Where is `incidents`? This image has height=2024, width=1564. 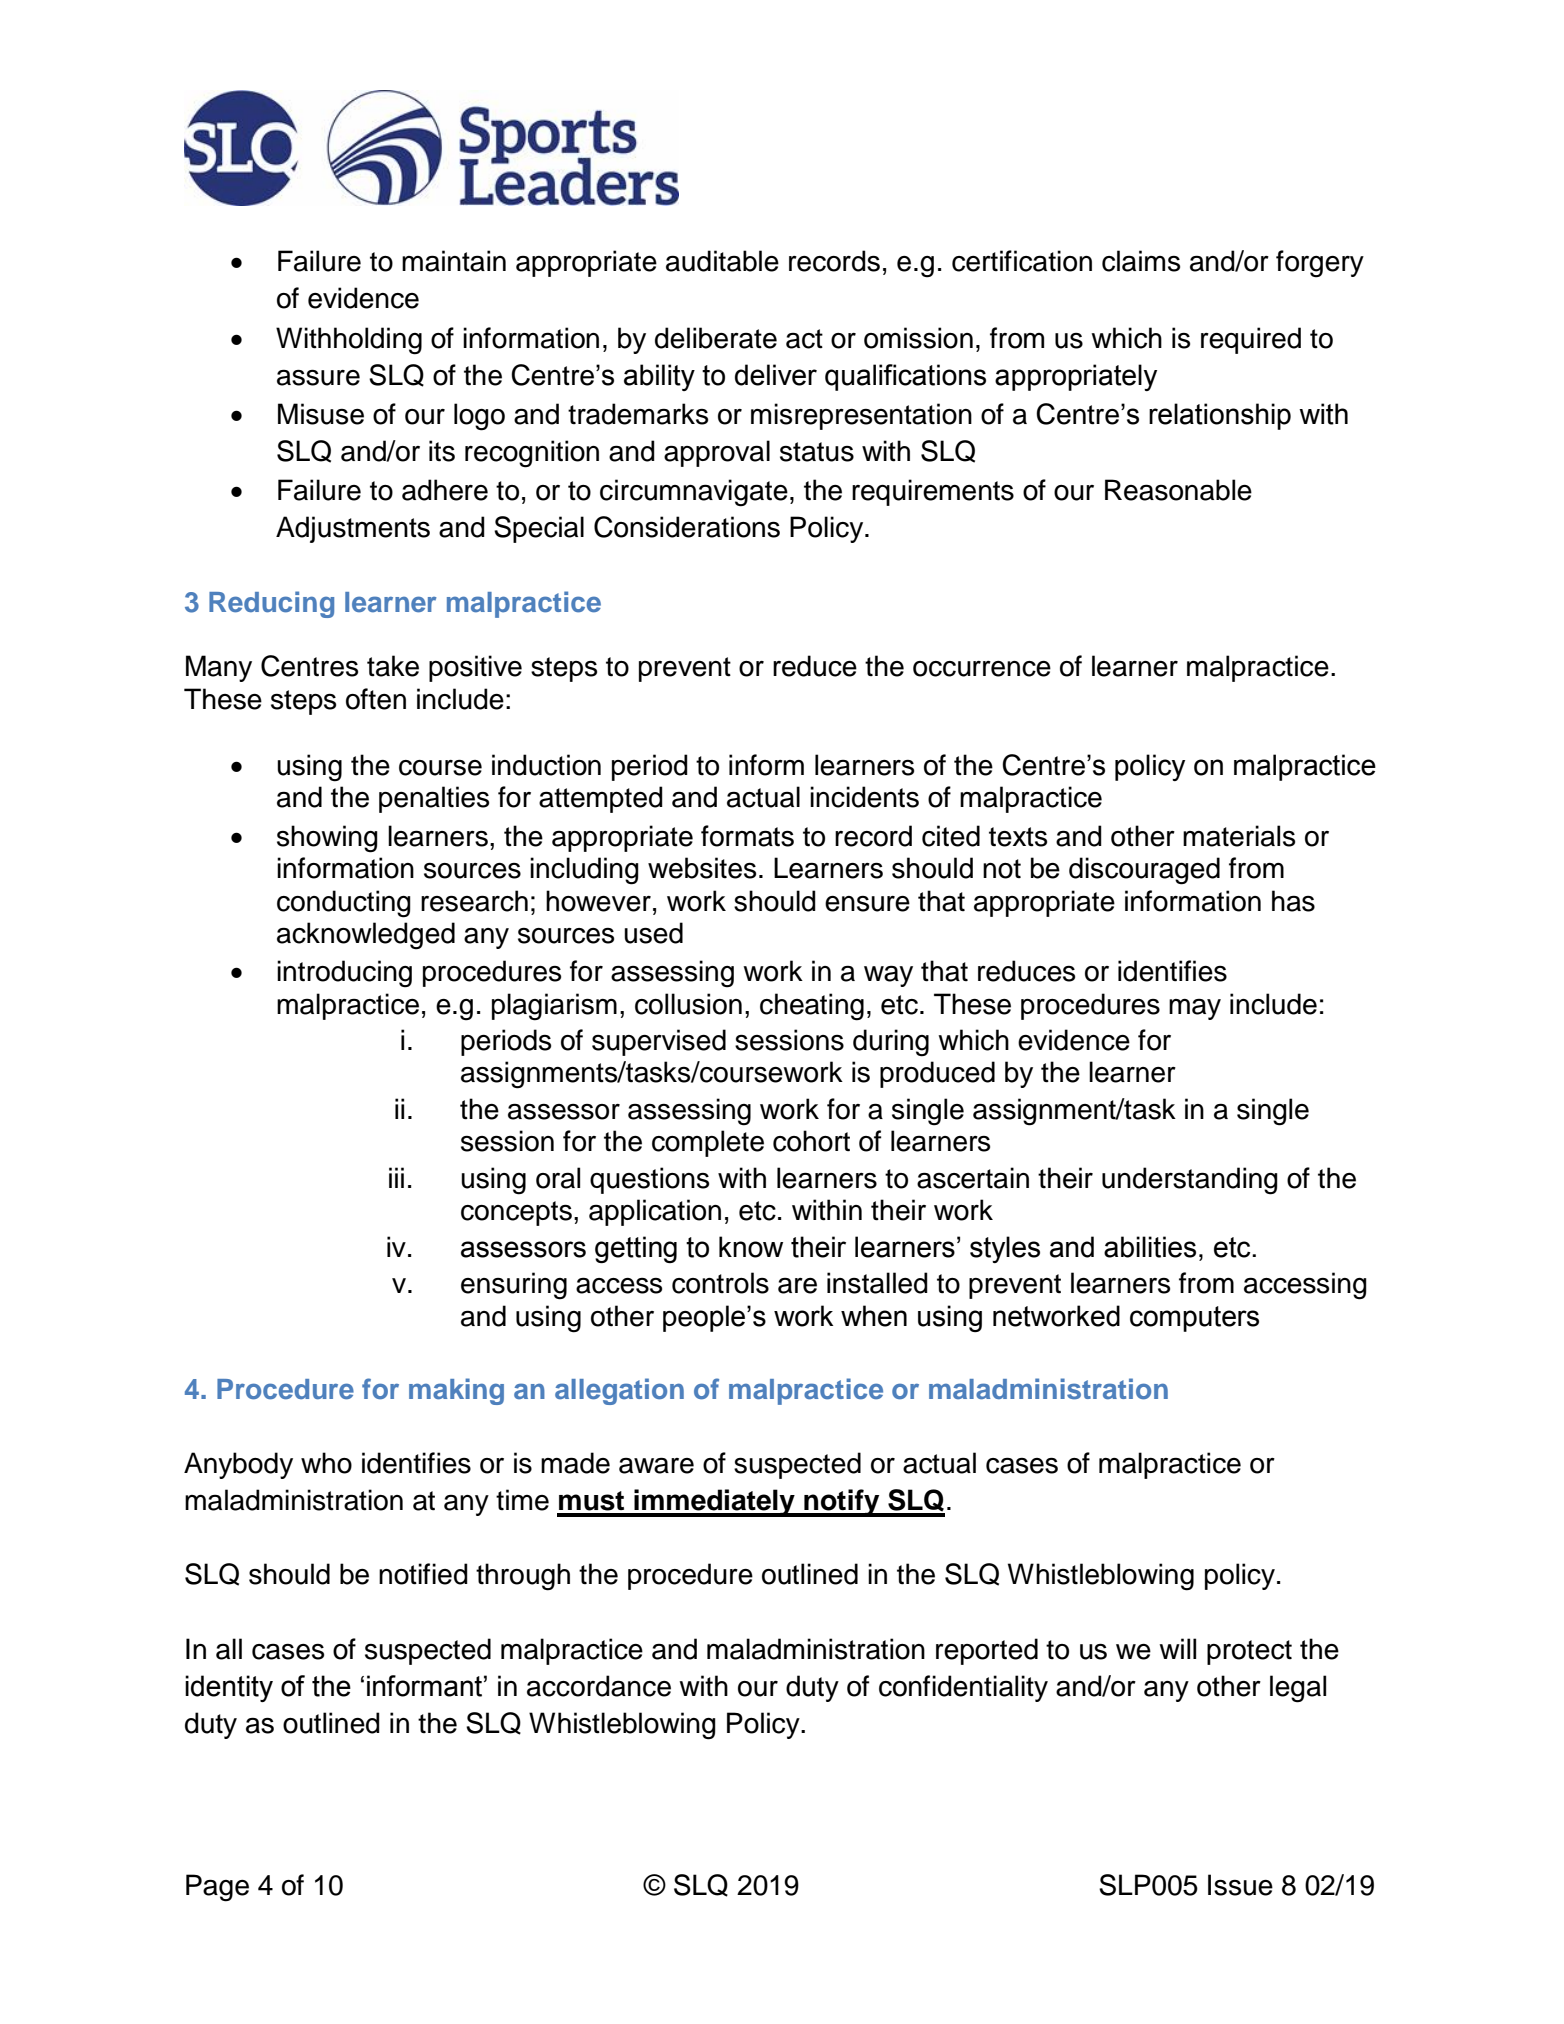 incidents is located at coordinates (864, 797).
